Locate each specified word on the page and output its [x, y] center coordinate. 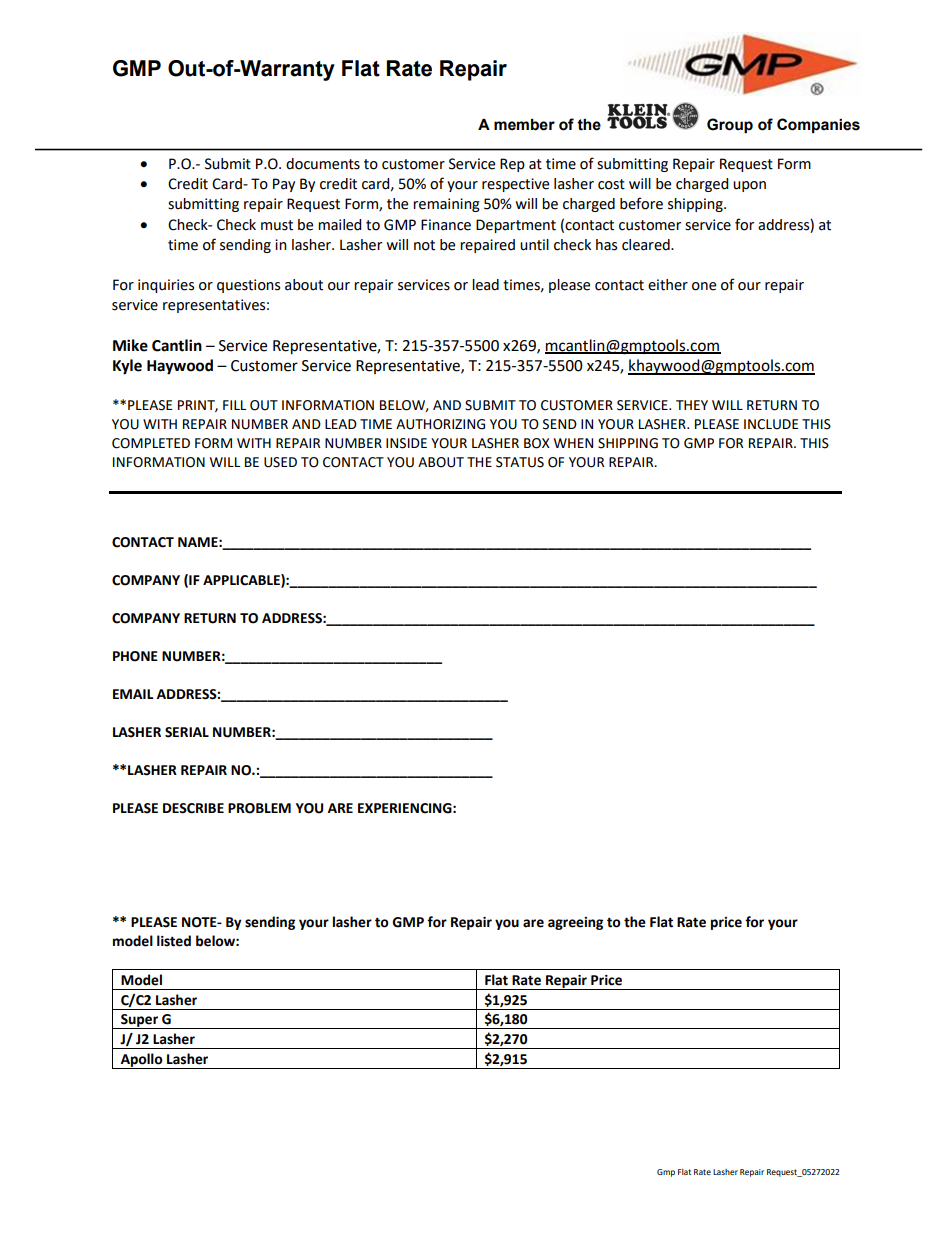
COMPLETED [151, 443]
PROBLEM [259, 808]
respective [515, 185]
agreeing [575, 923]
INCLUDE [771, 424]
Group [730, 125]
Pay [284, 185]
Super [139, 1021]
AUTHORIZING [440, 424]
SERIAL [187, 732]
